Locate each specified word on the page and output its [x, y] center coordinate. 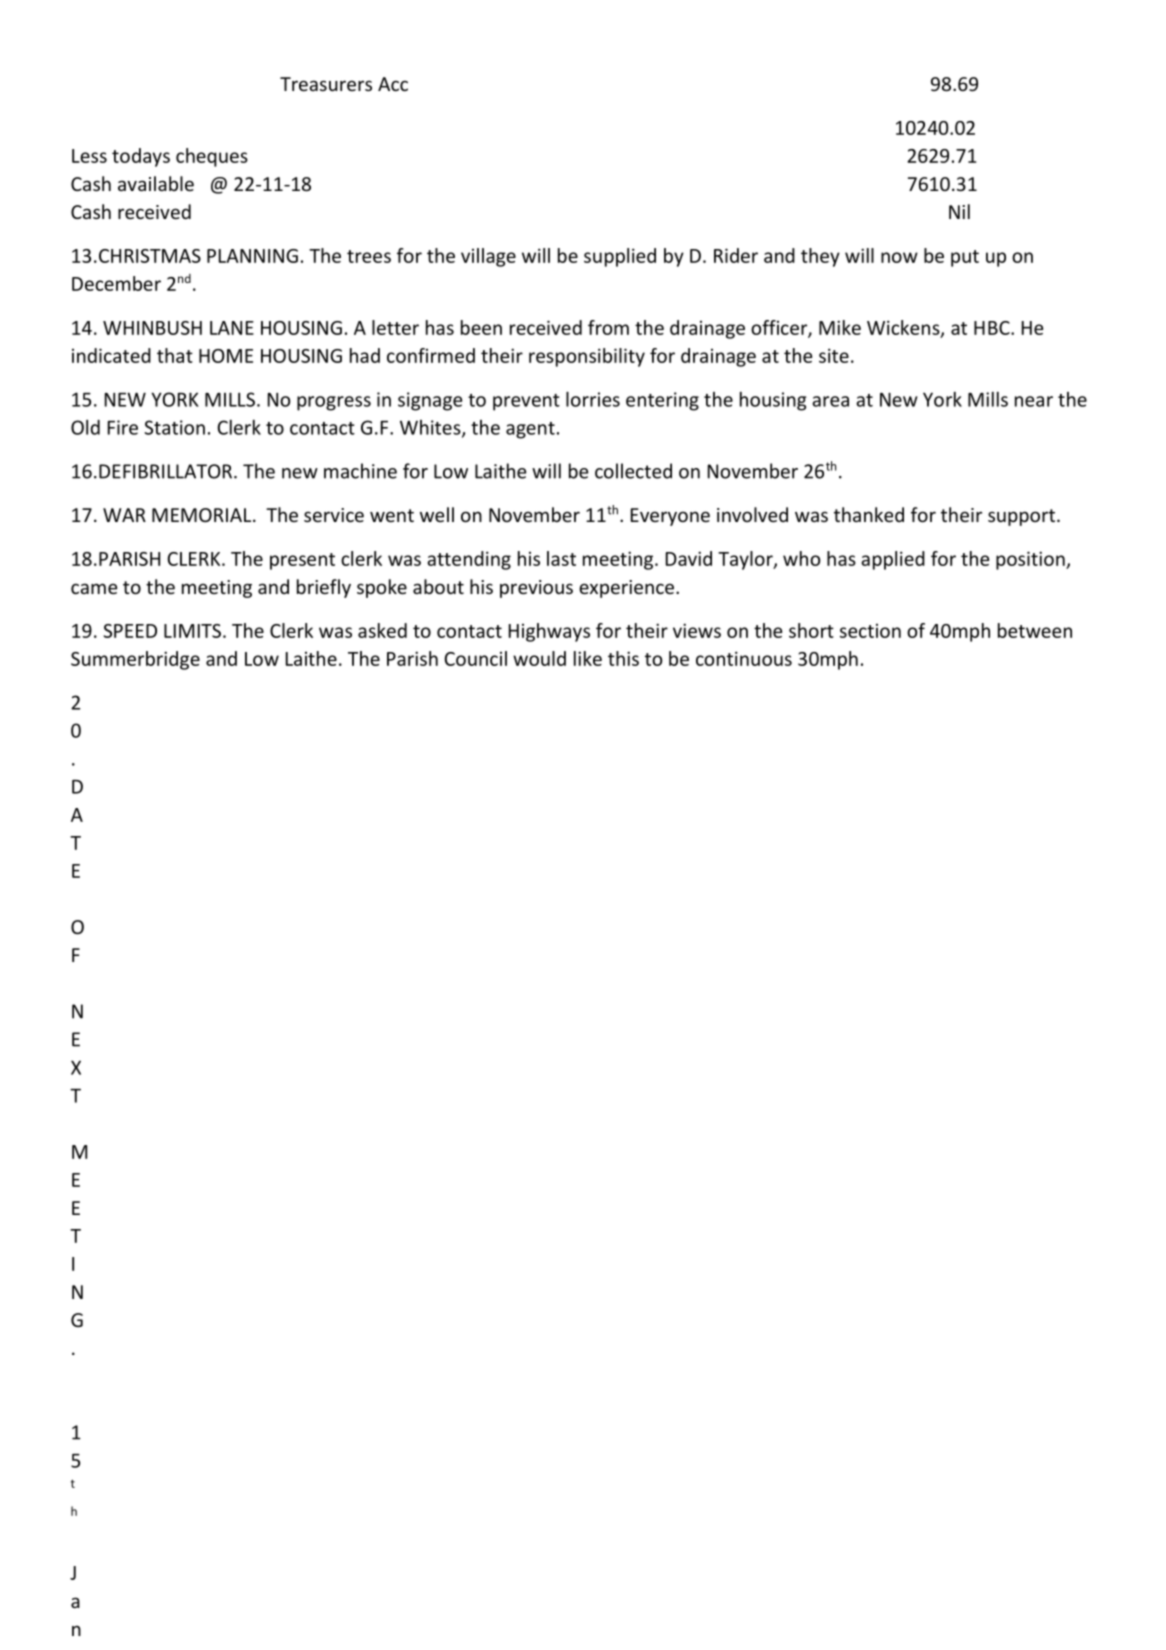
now [899, 257]
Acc [393, 84]
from [608, 327]
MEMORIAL [203, 515]
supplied [620, 257]
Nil [959, 211]
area [830, 401]
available [156, 183]
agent [530, 430]
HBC [993, 328]
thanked [869, 514]
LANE [232, 328]
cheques [212, 157]
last [561, 558]
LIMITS [192, 631]
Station [174, 427]
